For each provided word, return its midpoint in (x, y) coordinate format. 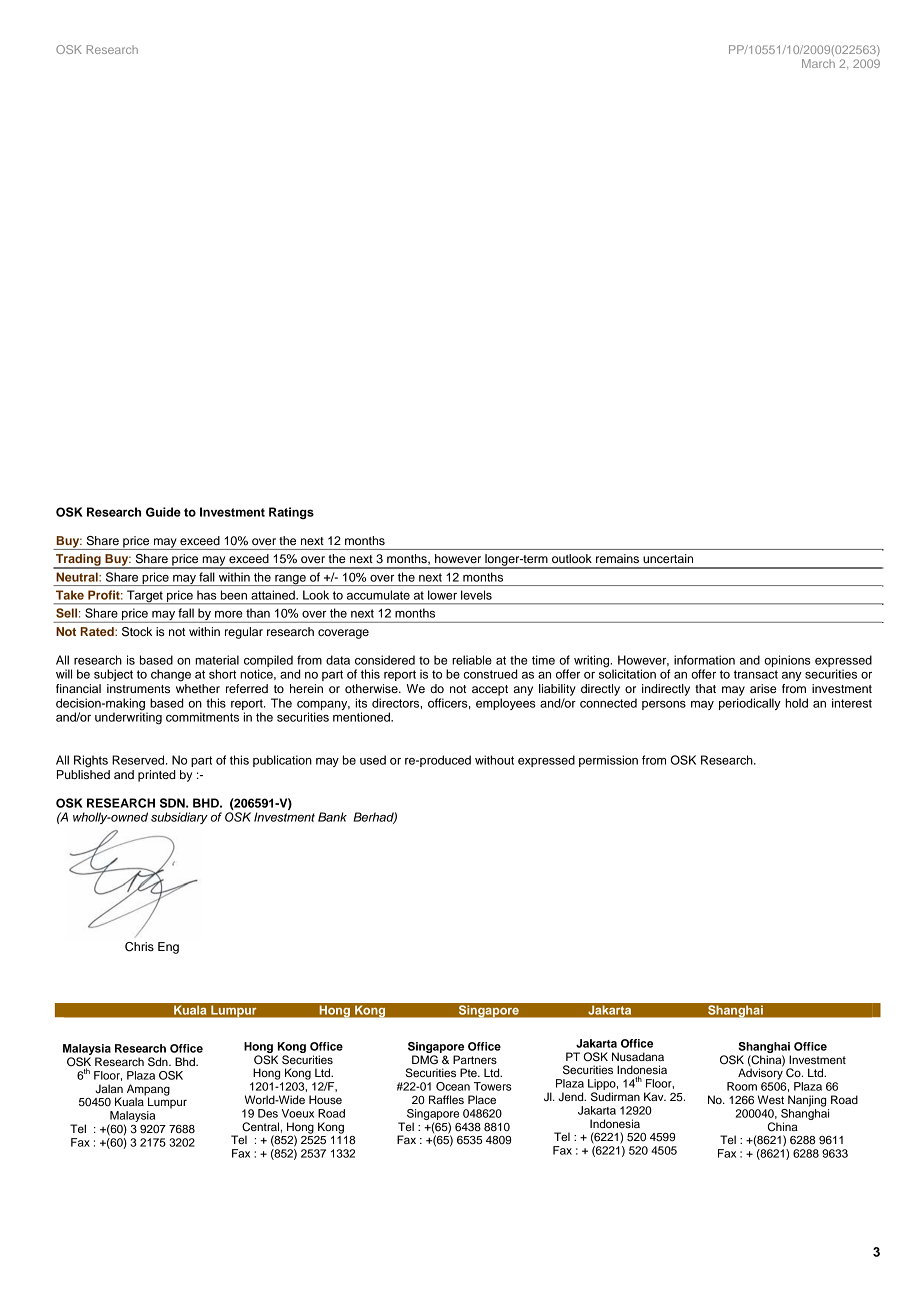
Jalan (109, 1088)
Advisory (760, 1073)
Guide (163, 512)
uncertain (668, 558)
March (818, 63)
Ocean (453, 1086)
